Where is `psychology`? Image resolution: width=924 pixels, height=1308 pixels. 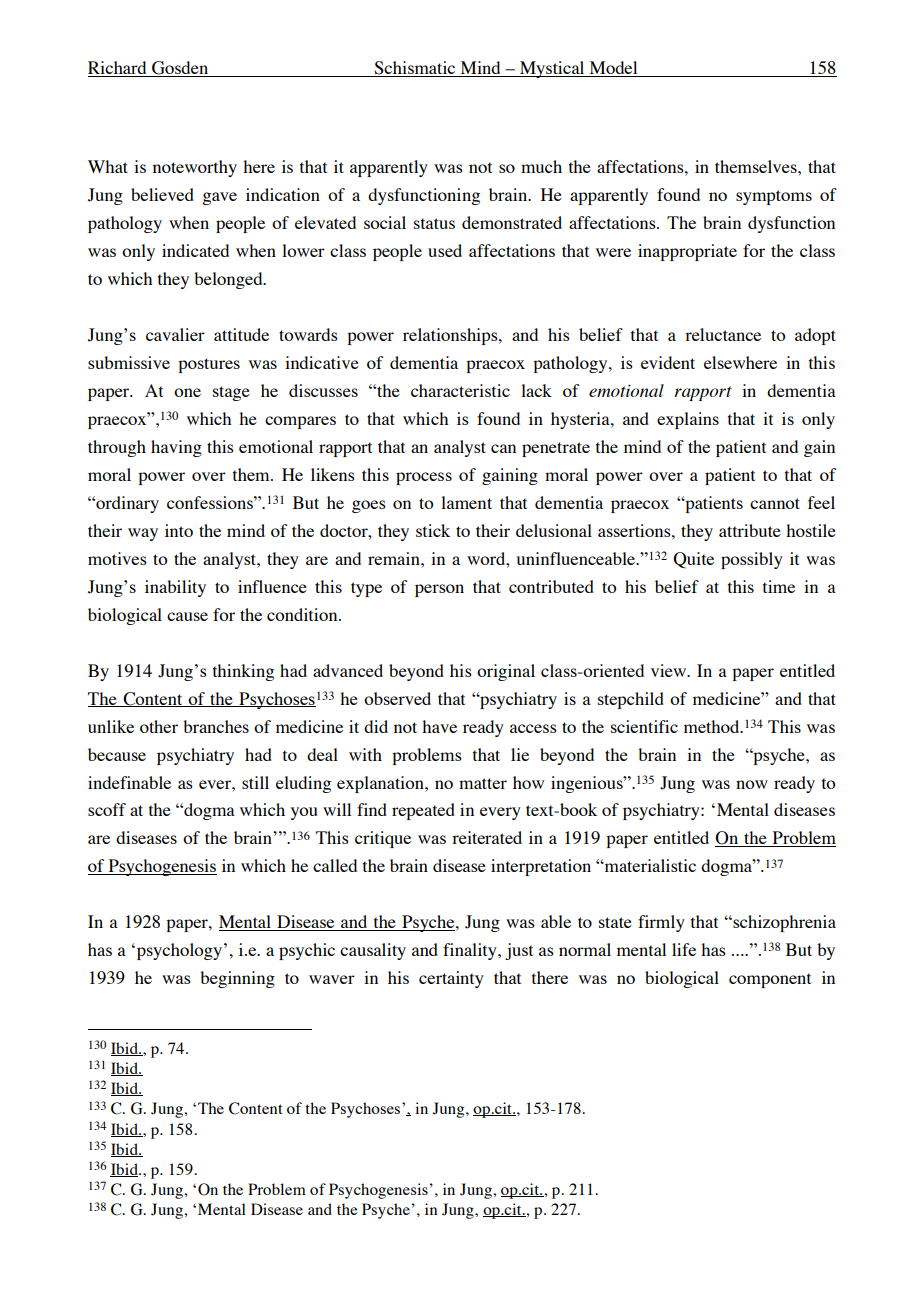 psychology is located at coordinates (178, 951).
